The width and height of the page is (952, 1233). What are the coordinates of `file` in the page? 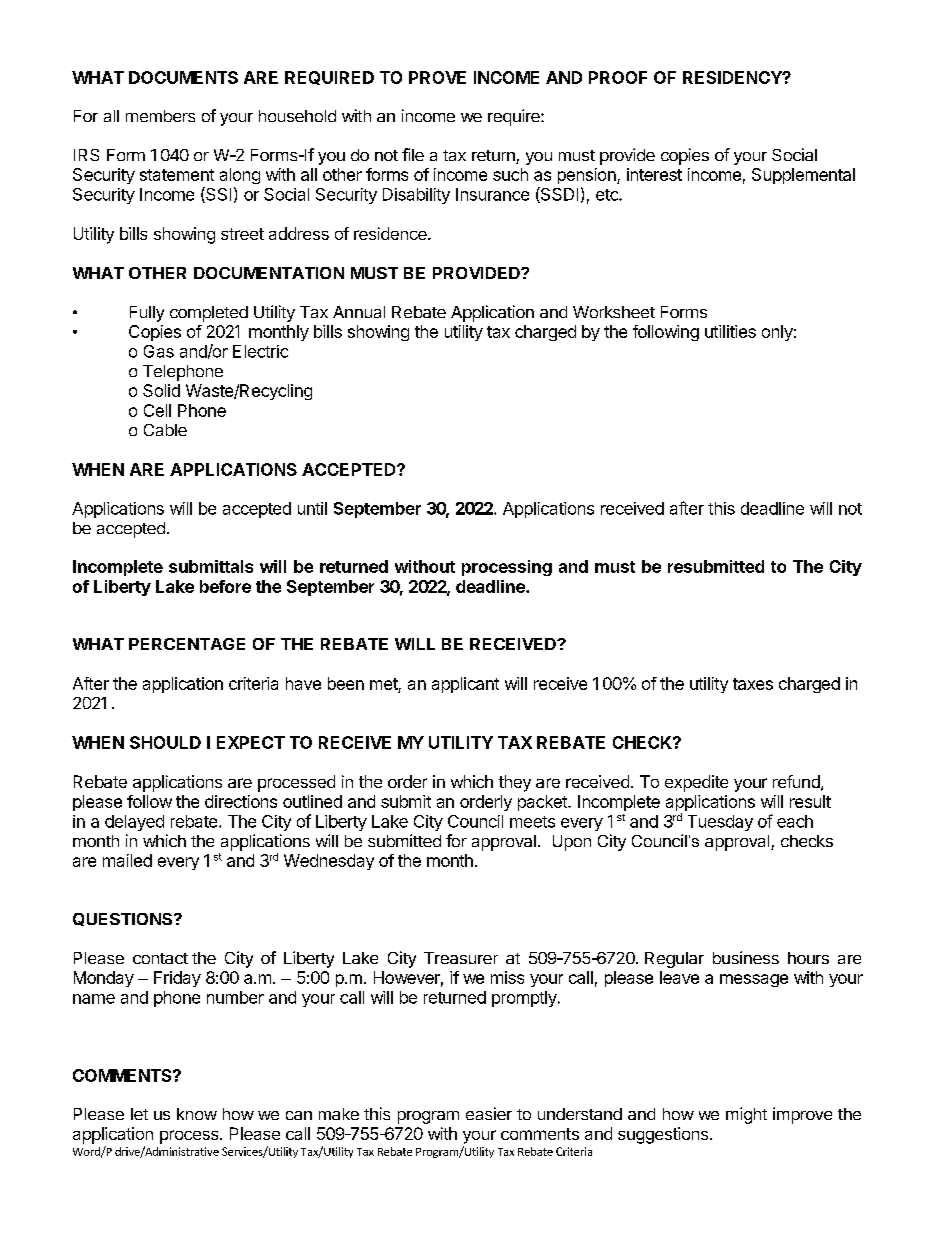 It's located at (413, 154).
